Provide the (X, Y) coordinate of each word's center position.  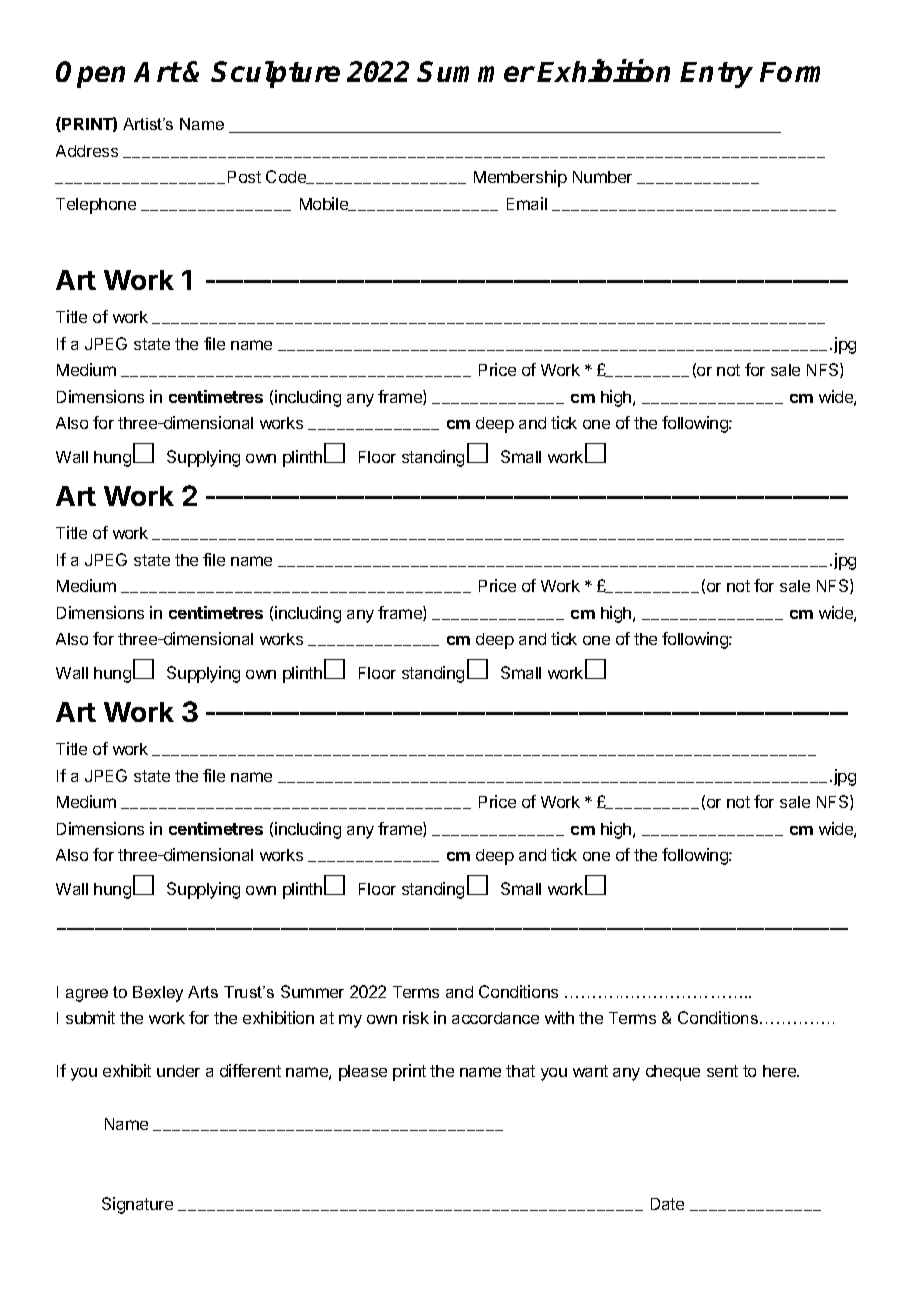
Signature (137, 1205)
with (559, 1017)
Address (87, 151)
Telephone (96, 206)
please (363, 1073)
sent (722, 1071)
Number (602, 177)
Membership (520, 178)
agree (87, 995)
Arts (203, 992)
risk (416, 1017)
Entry (716, 75)
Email (527, 203)
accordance (495, 1018)
